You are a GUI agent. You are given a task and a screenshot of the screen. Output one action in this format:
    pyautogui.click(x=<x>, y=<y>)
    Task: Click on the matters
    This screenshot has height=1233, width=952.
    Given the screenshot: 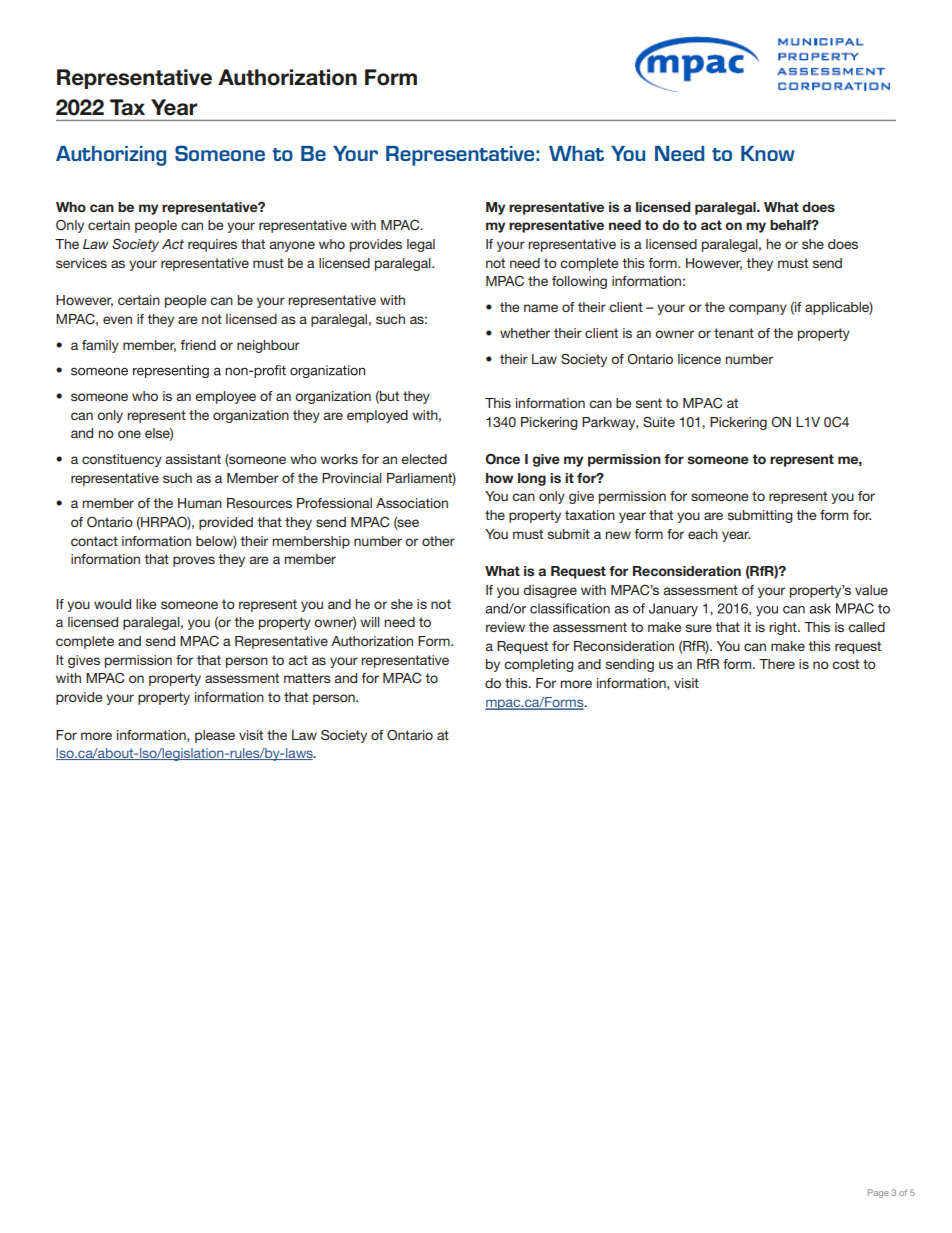 What is the action you would take?
    pyautogui.click(x=307, y=678)
